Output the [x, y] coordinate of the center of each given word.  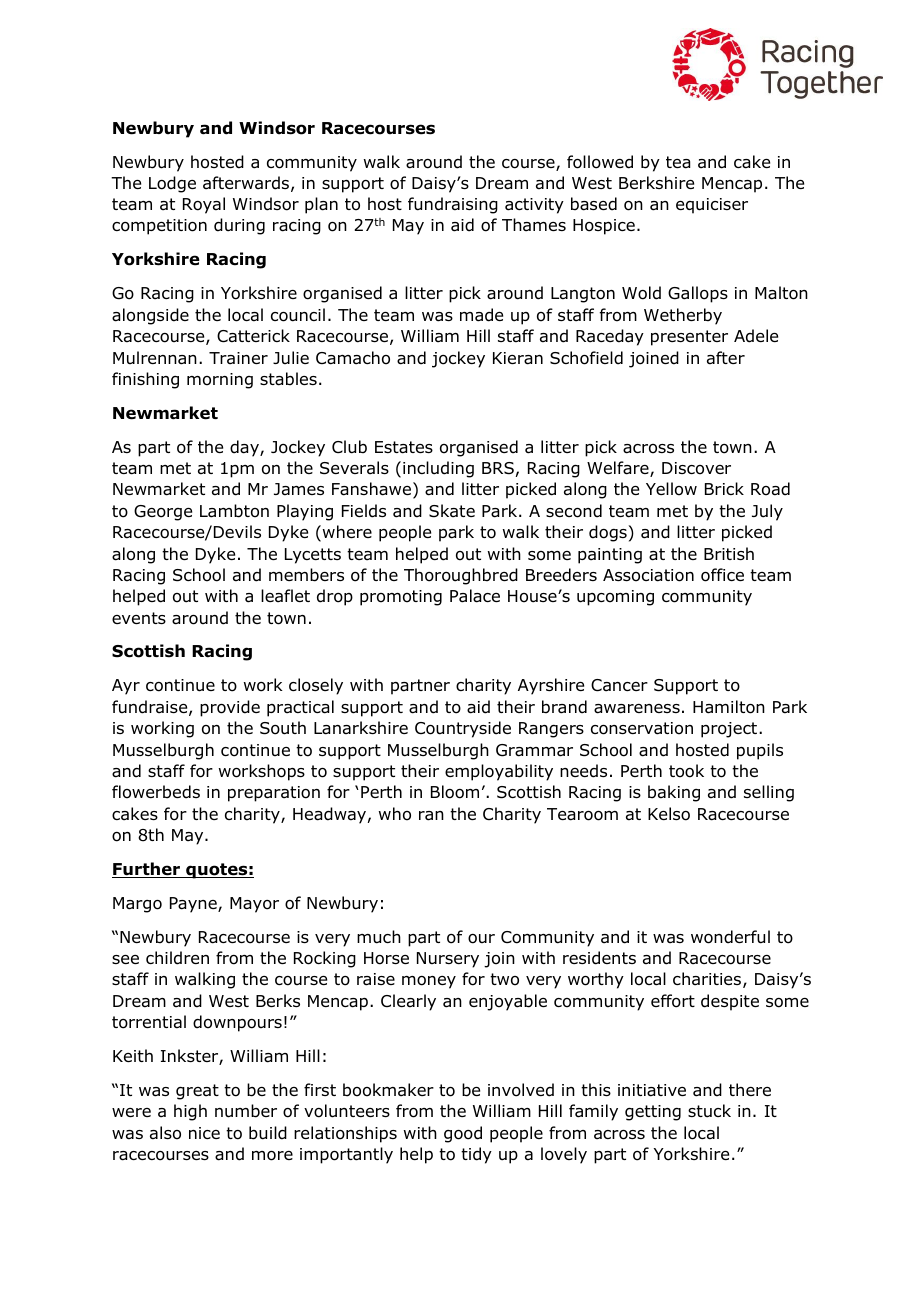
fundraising [453, 205]
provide [230, 708]
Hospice [604, 227]
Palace [475, 596]
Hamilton [729, 707]
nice [204, 1133]
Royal [204, 205]
